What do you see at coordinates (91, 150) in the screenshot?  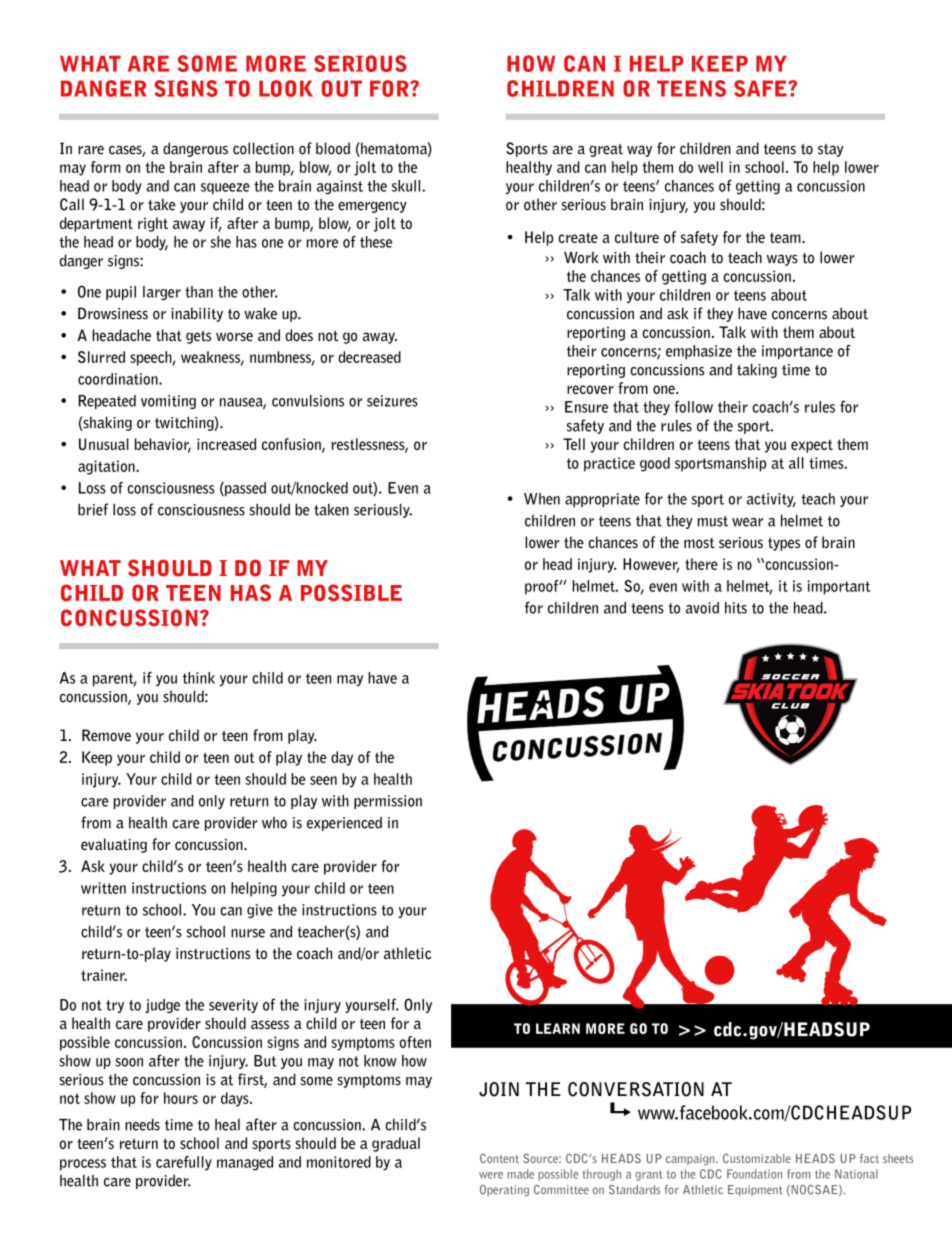 I see `rare` at bounding box center [91, 150].
